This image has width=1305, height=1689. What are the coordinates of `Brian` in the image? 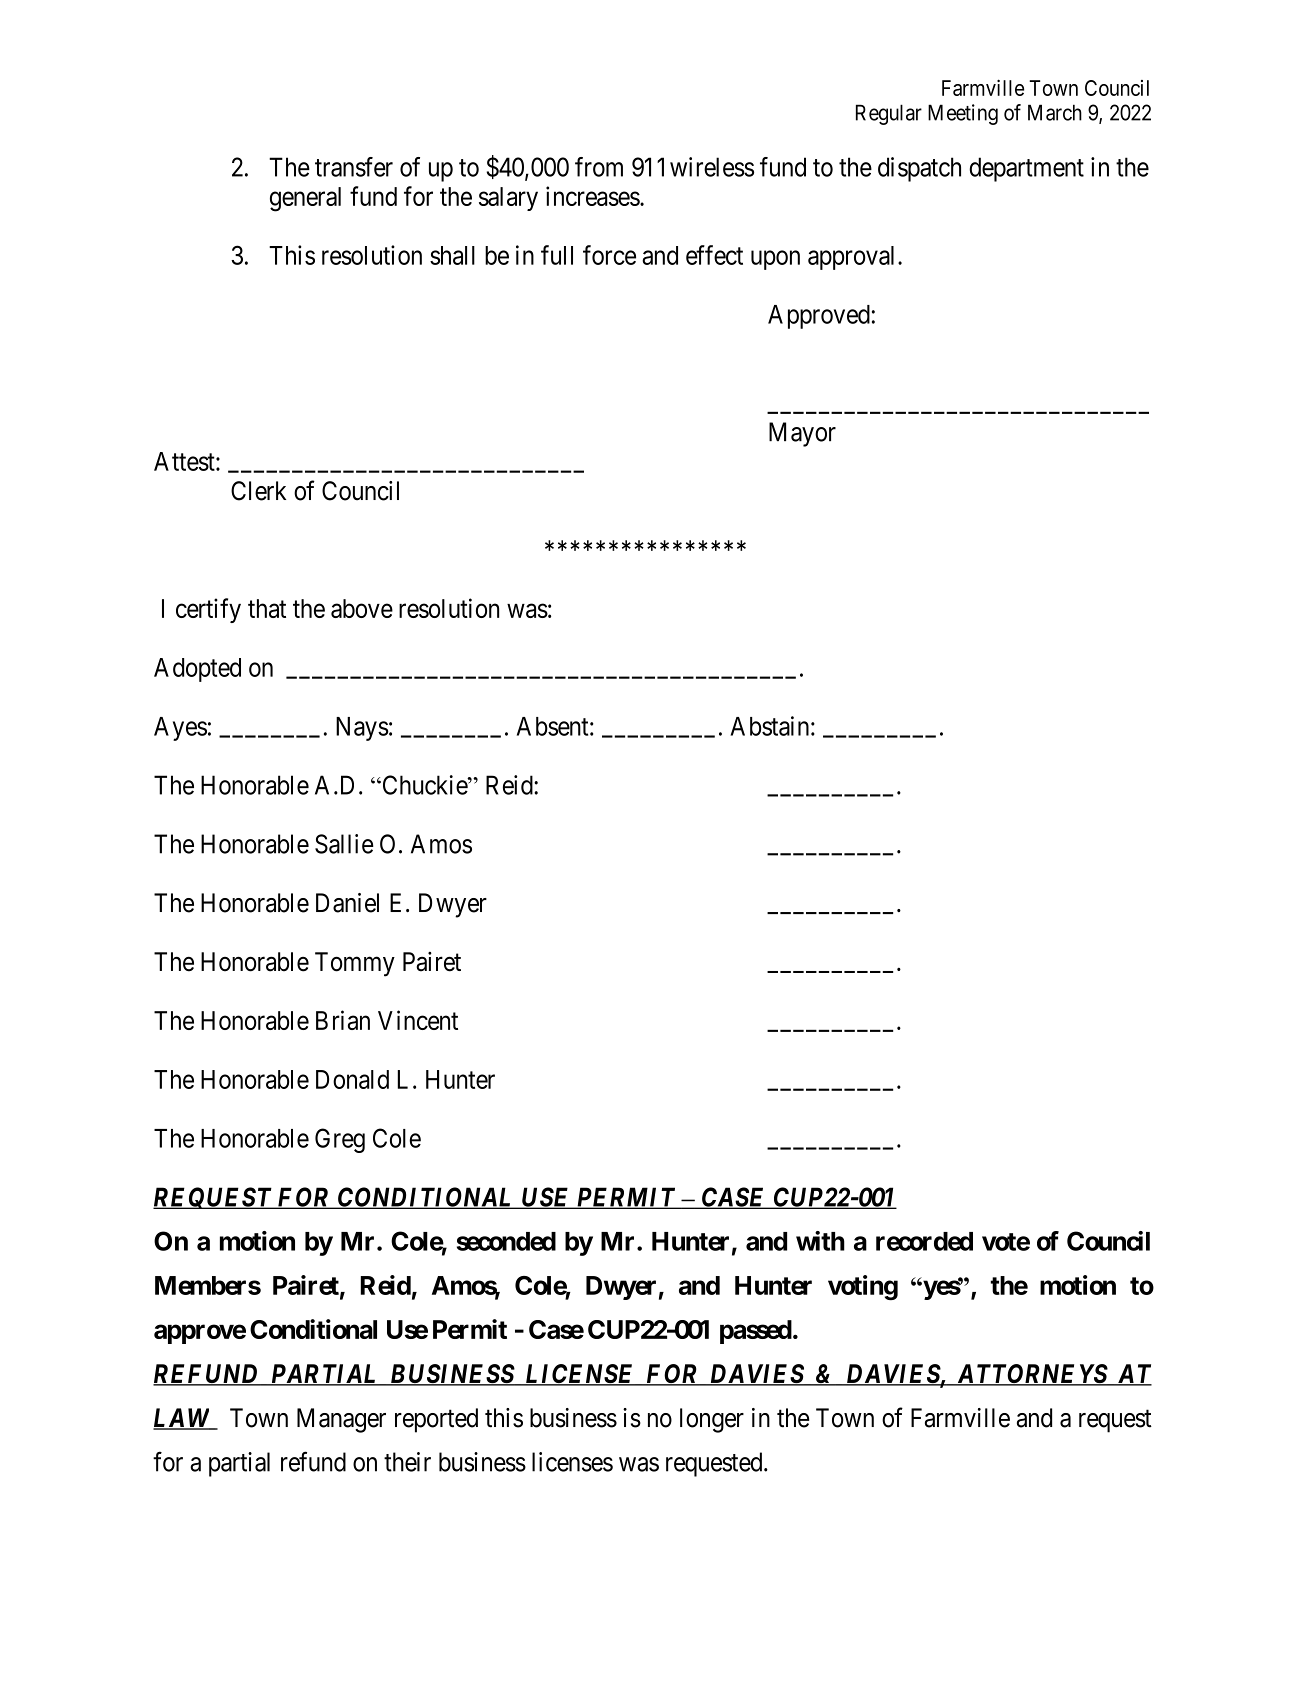 It's located at (343, 1020).
